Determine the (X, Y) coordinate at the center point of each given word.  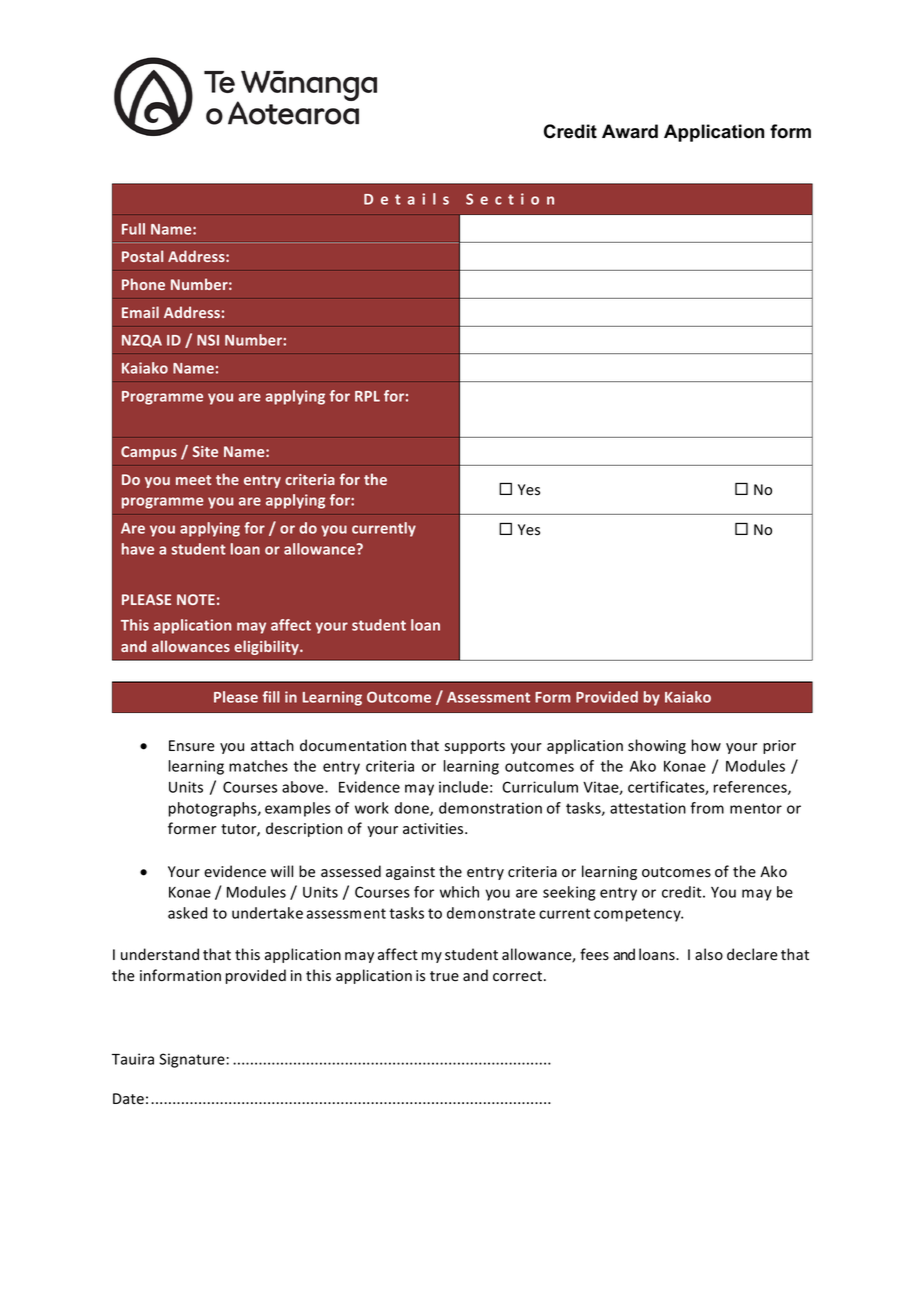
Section (510, 199)
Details (406, 199)
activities (434, 829)
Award (630, 131)
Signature (193, 1060)
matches (258, 766)
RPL (367, 396)
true (444, 976)
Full (133, 229)
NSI (208, 340)
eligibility (267, 647)
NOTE (196, 599)
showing (657, 746)
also (709, 954)
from (707, 808)
